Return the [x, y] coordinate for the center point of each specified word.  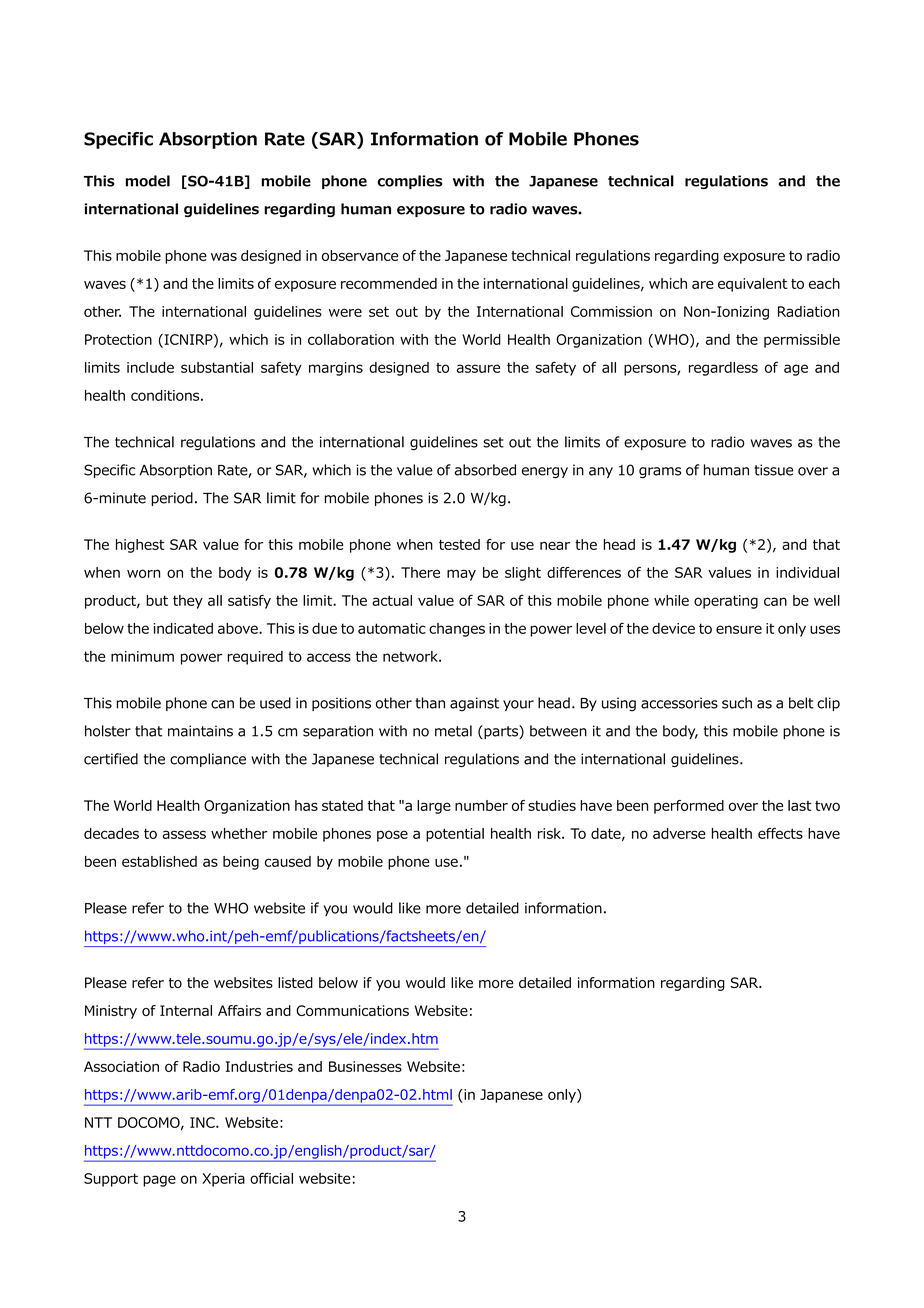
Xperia [223, 1180]
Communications [352, 1010]
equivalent [752, 285]
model [148, 181]
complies [410, 182]
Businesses [365, 1066]
